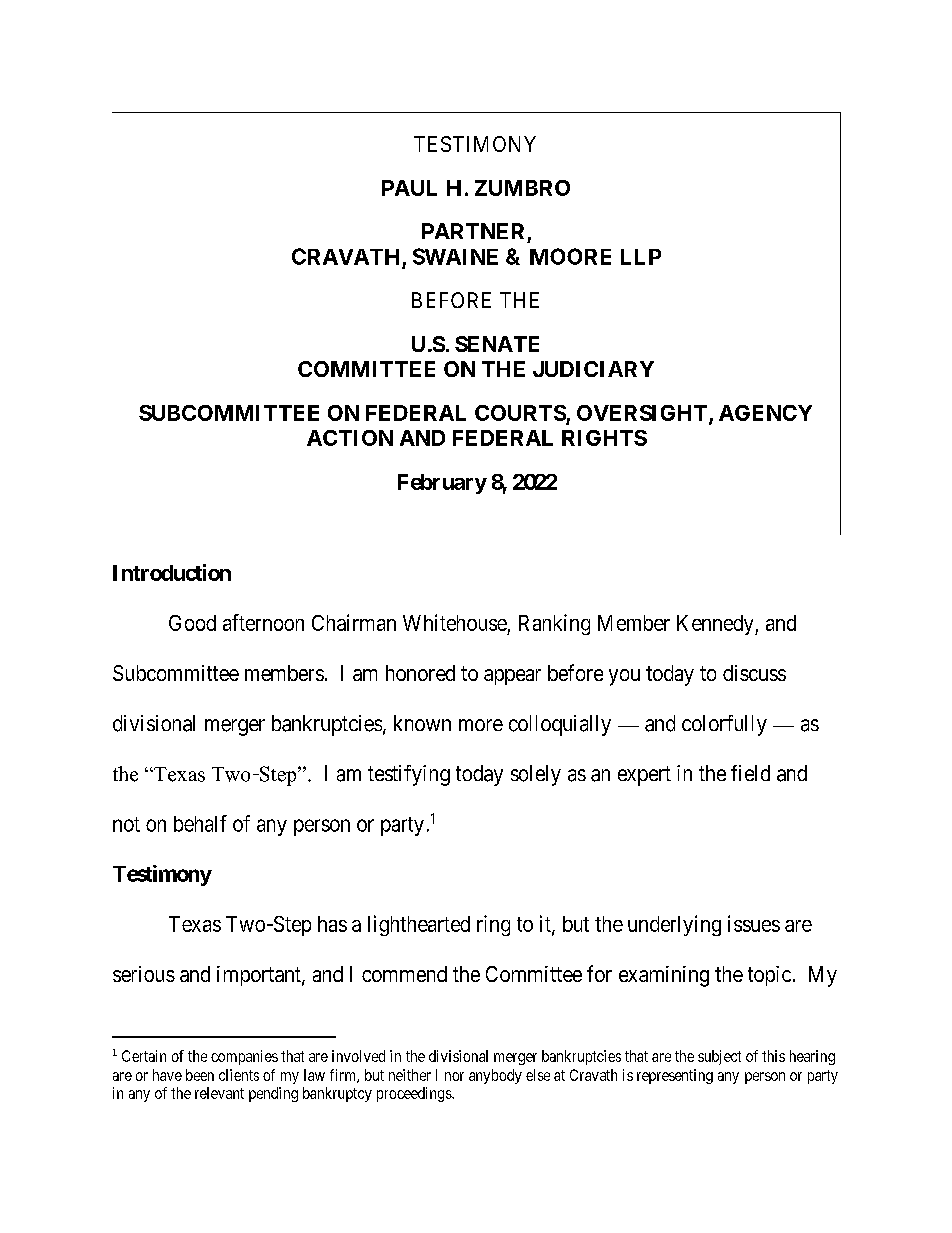  Describe the element at coordinates (473, 231) in the screenshot. I see `PARTNER` at that location.
